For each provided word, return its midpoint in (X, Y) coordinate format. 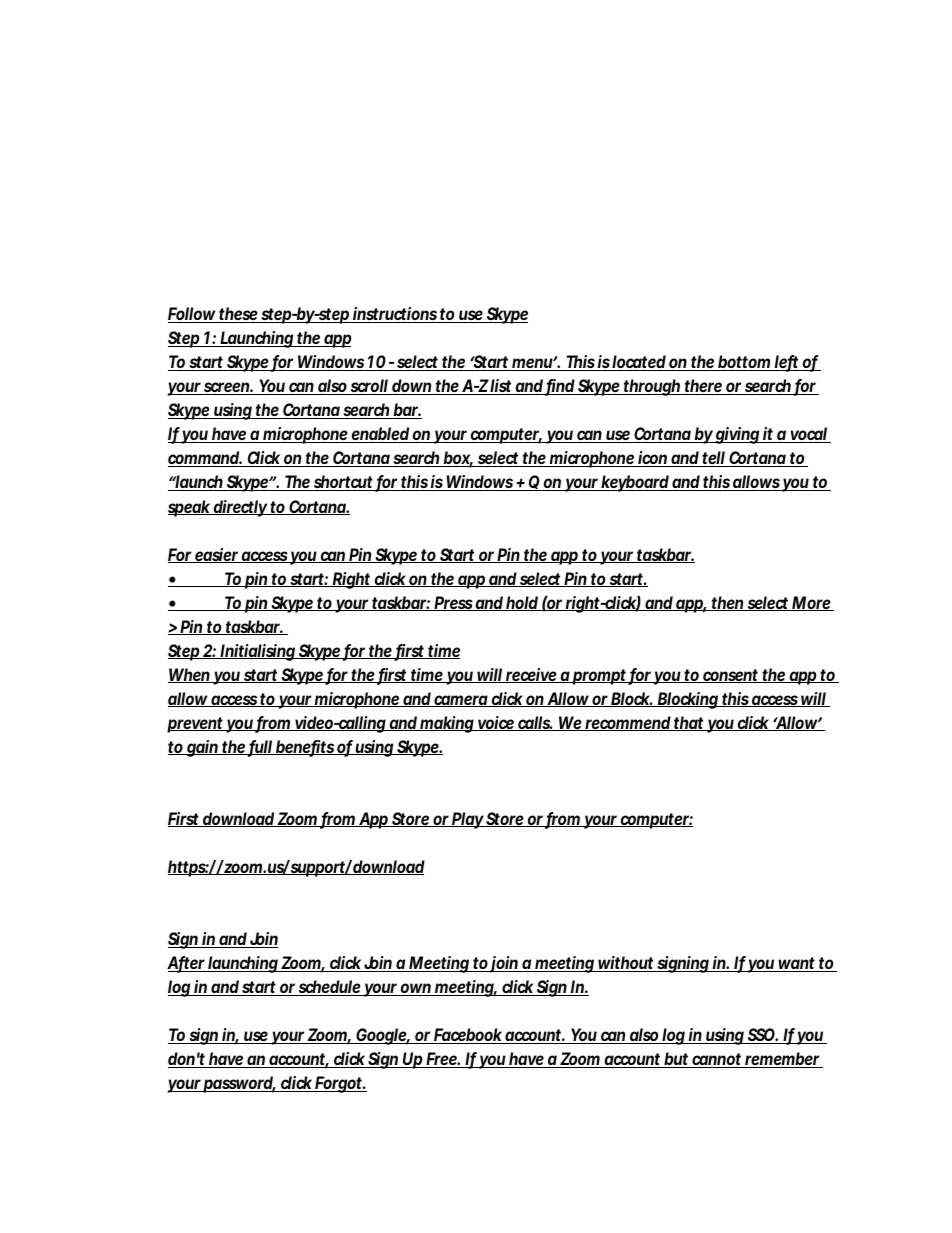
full (260, 748)
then (728, 603)
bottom (745, 363)
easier (217, 555)
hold (522, 603)
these (239, 315)
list (502, 387)
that (689, 723)
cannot (717, 1060)
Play (468, 820)
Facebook (468, 1036)
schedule (330, 988)
